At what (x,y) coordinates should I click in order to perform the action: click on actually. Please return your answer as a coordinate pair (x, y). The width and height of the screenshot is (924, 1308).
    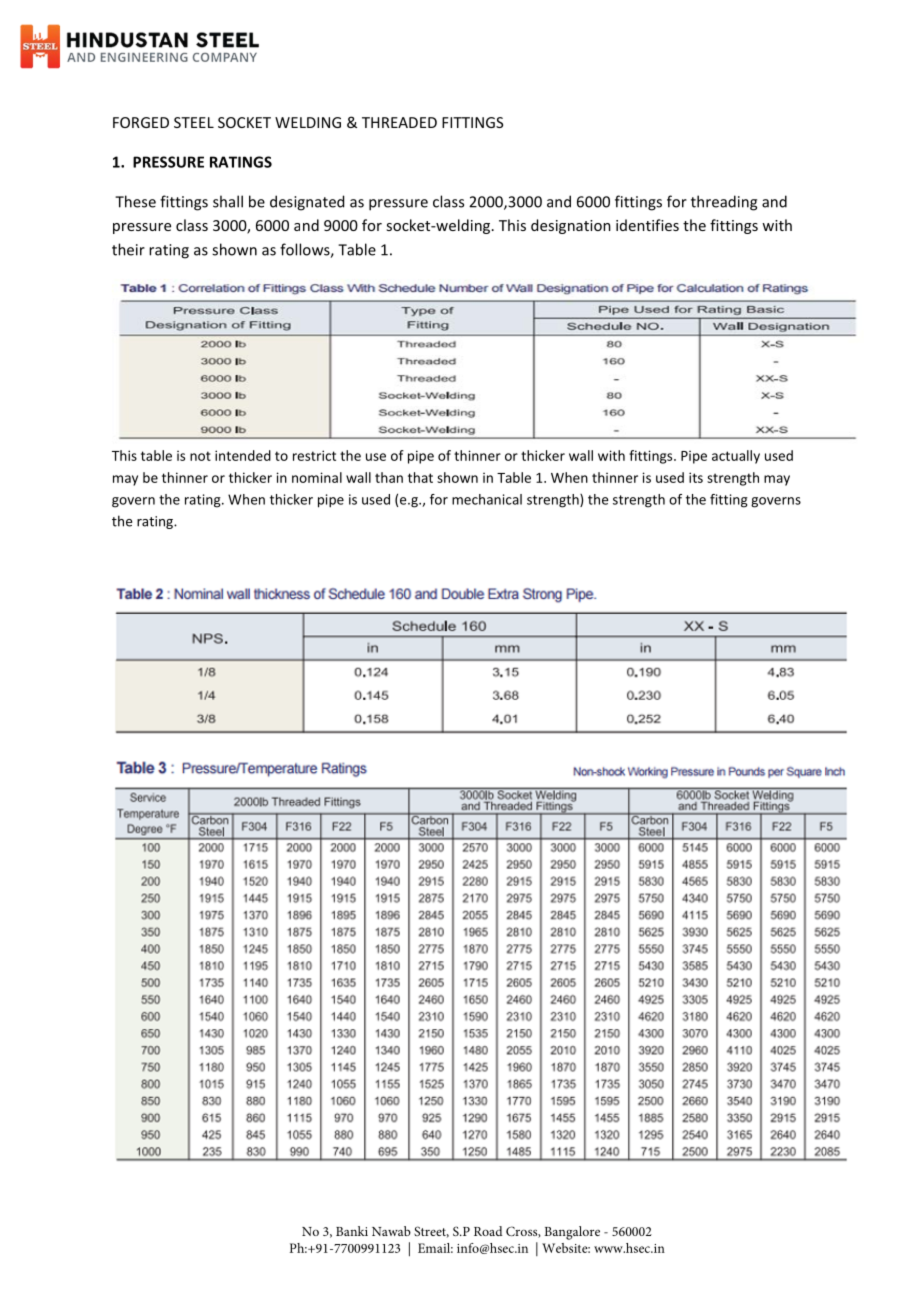
    Looking at the image, I should click on (736, 457).
